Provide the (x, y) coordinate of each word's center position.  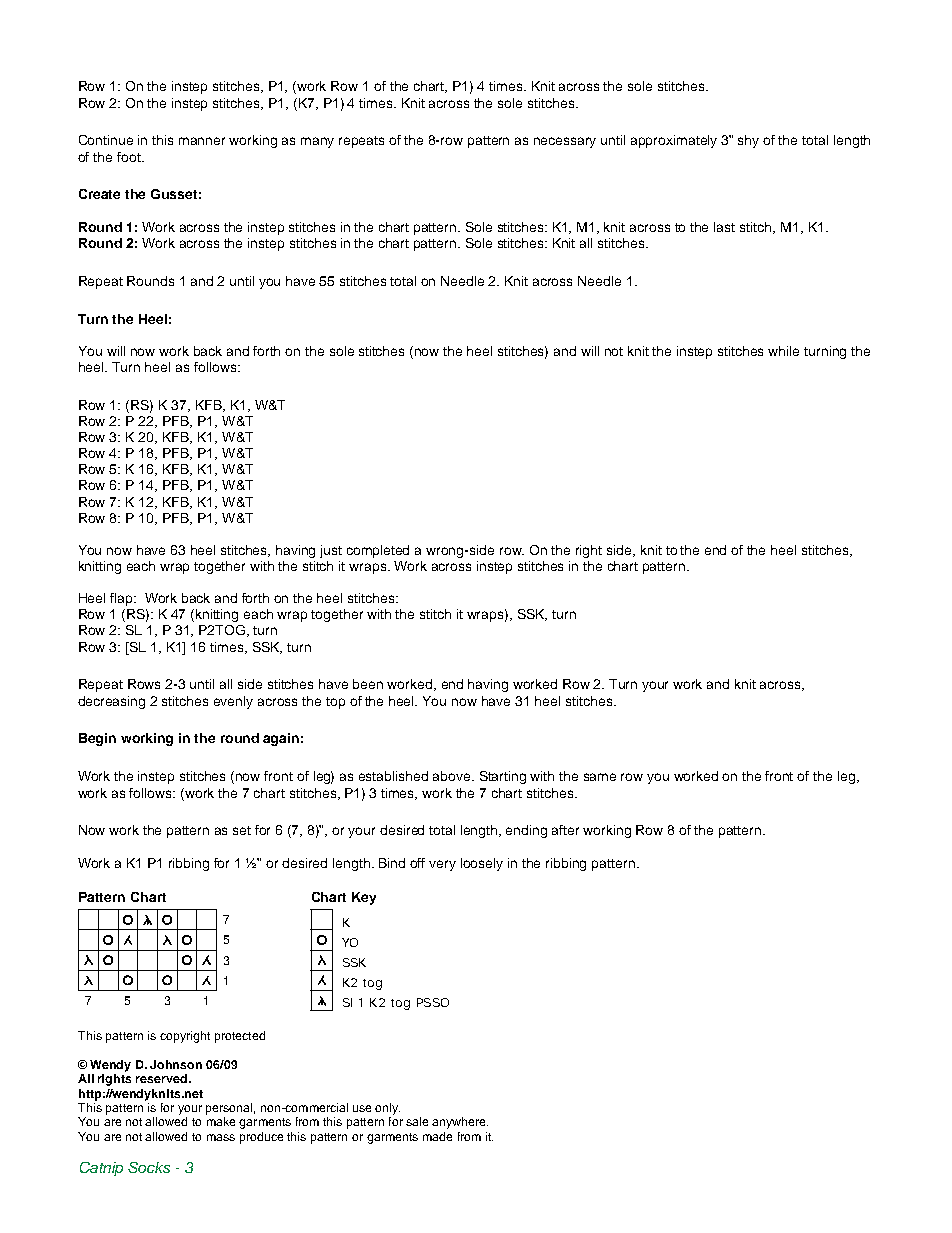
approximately (674, 141)
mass (221, 1137)
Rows (144, 684)
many (317, 142)
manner (202, 141)
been (368, 684)
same (600, 777)
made (437, 1136)
